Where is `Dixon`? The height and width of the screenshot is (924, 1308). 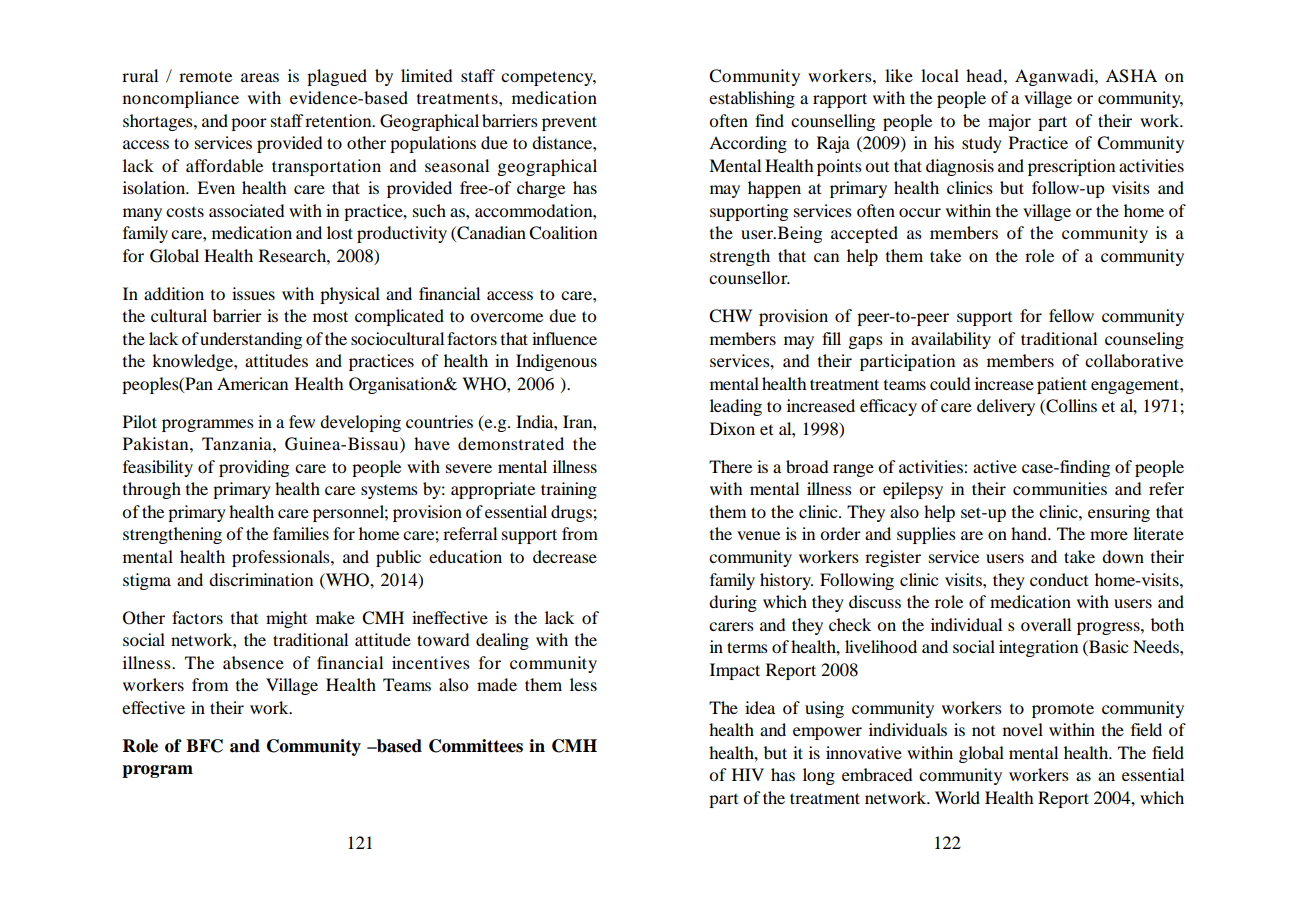 Dixon is located at coordinates (732, 428).
